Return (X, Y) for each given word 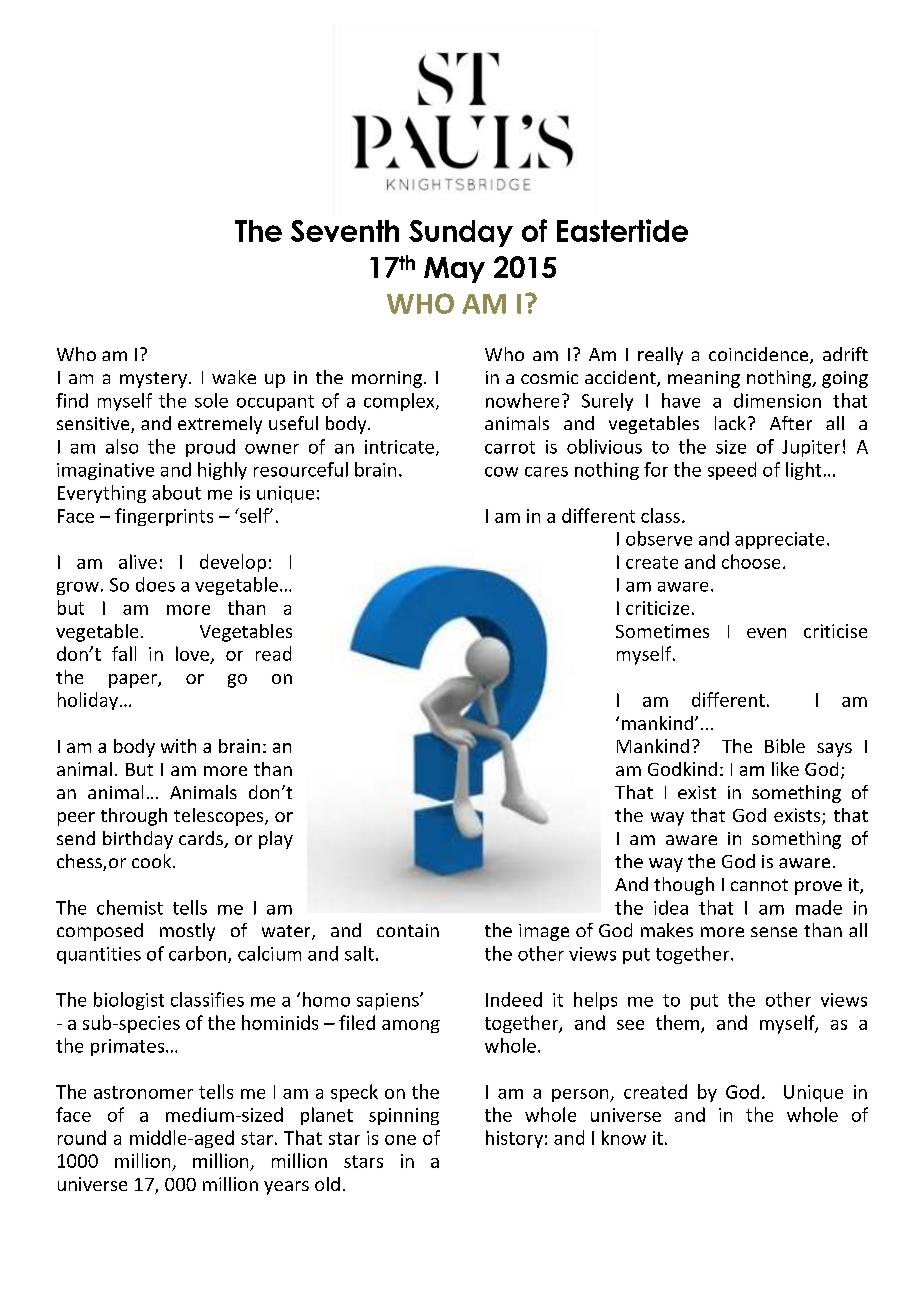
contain (408, 930)
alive (138, 561)
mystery (153, 380)
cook (153, 861)
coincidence (760, 355)
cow (501, 472)
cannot (759, 885)
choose (751, 561)
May (454, 270)
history (514, 1139)
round (82, 1137)
